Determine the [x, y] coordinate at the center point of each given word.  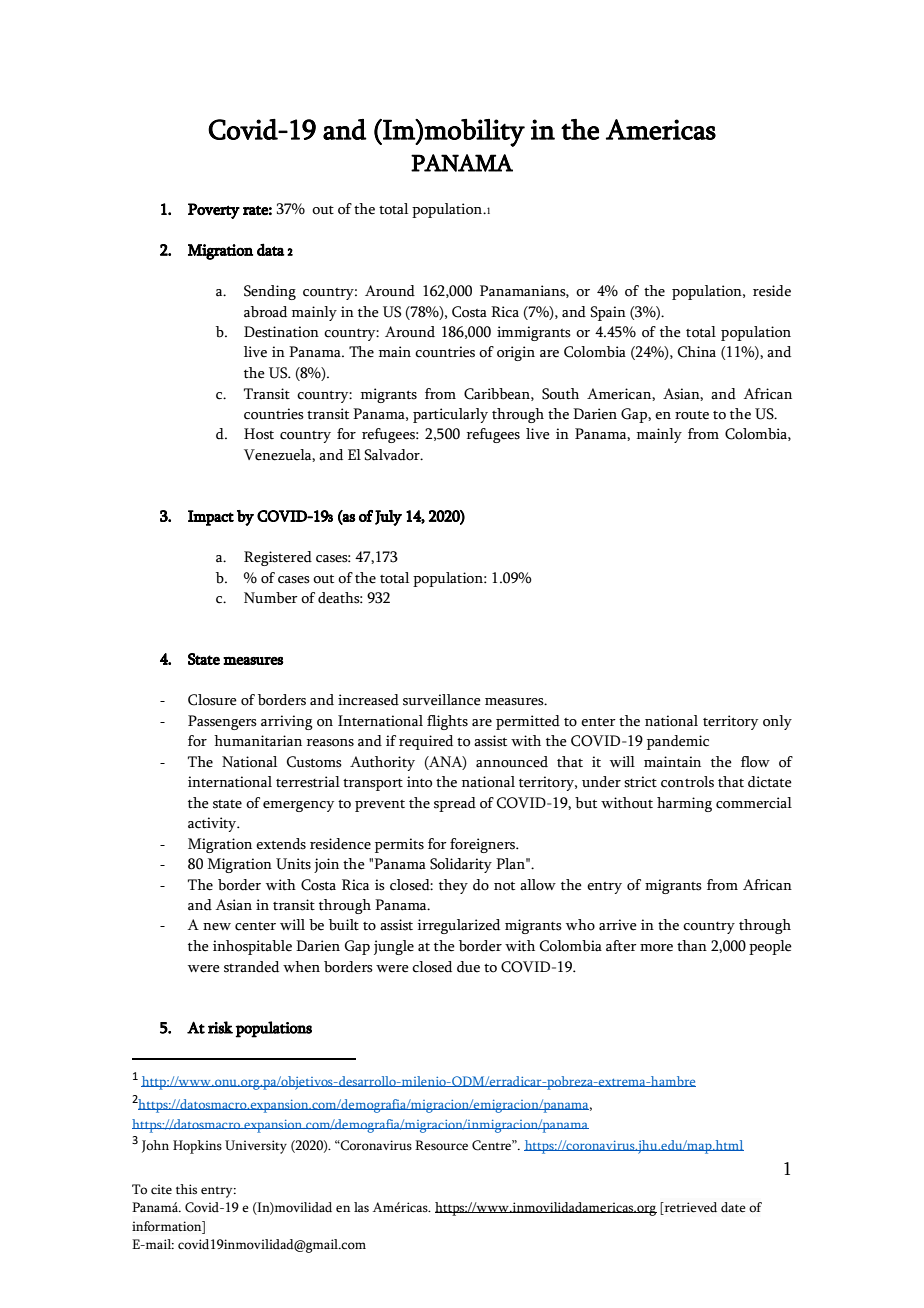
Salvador [393, 455]
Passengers [222, 722]
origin [516, 353]
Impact [211, 518]
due [468, 967]
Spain [608, 313]
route [692, 415]
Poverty [214, 211]
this [186, 1189]
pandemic [678, 742]
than [692, 945]
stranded [251, 967]
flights [447, 722]
